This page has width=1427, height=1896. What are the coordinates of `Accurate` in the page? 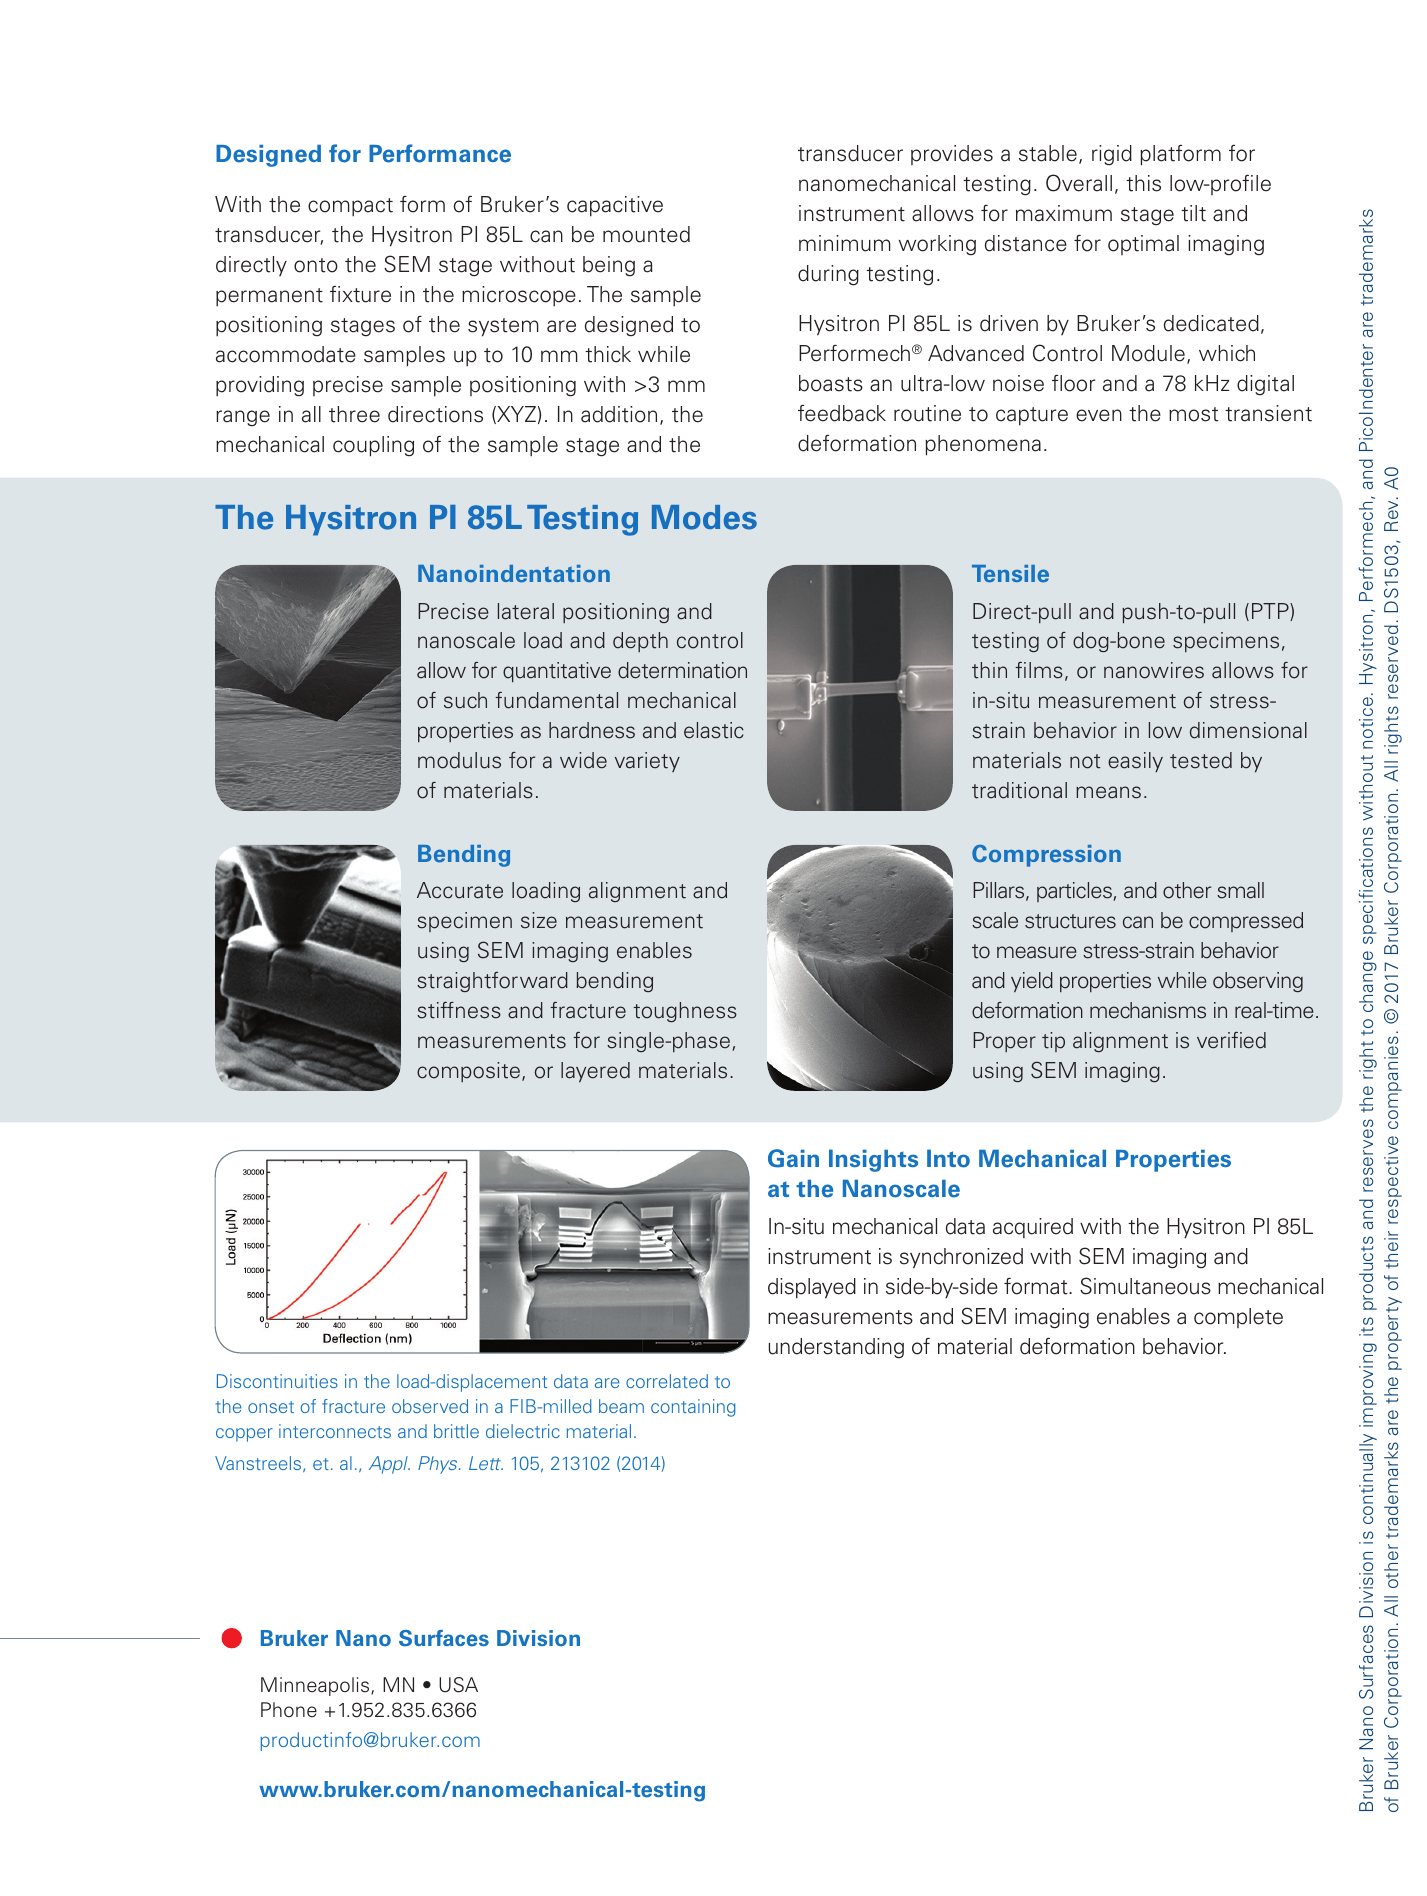 It's located at (460, 890).
